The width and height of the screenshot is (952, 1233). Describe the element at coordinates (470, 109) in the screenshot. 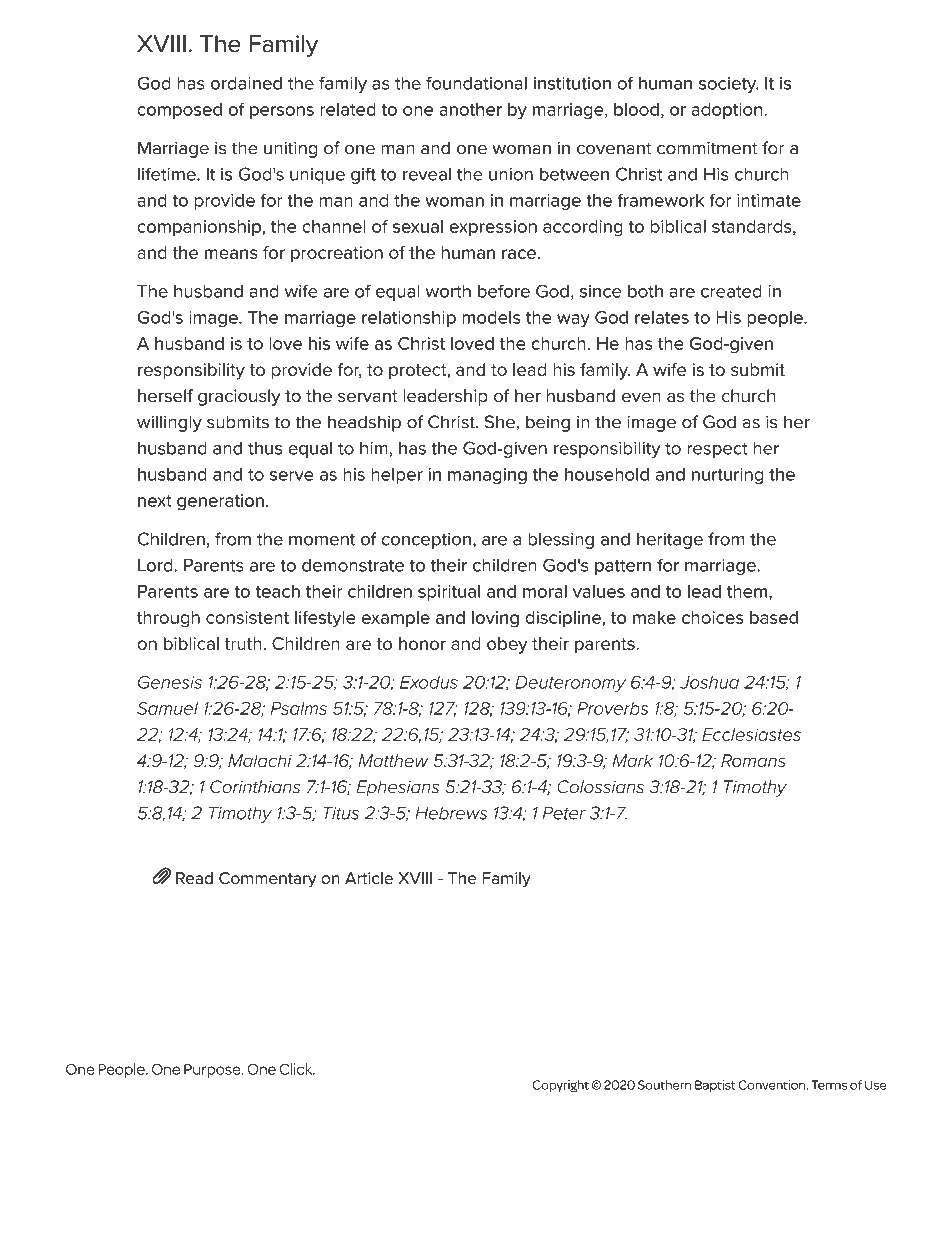

I see `another` at that location.
